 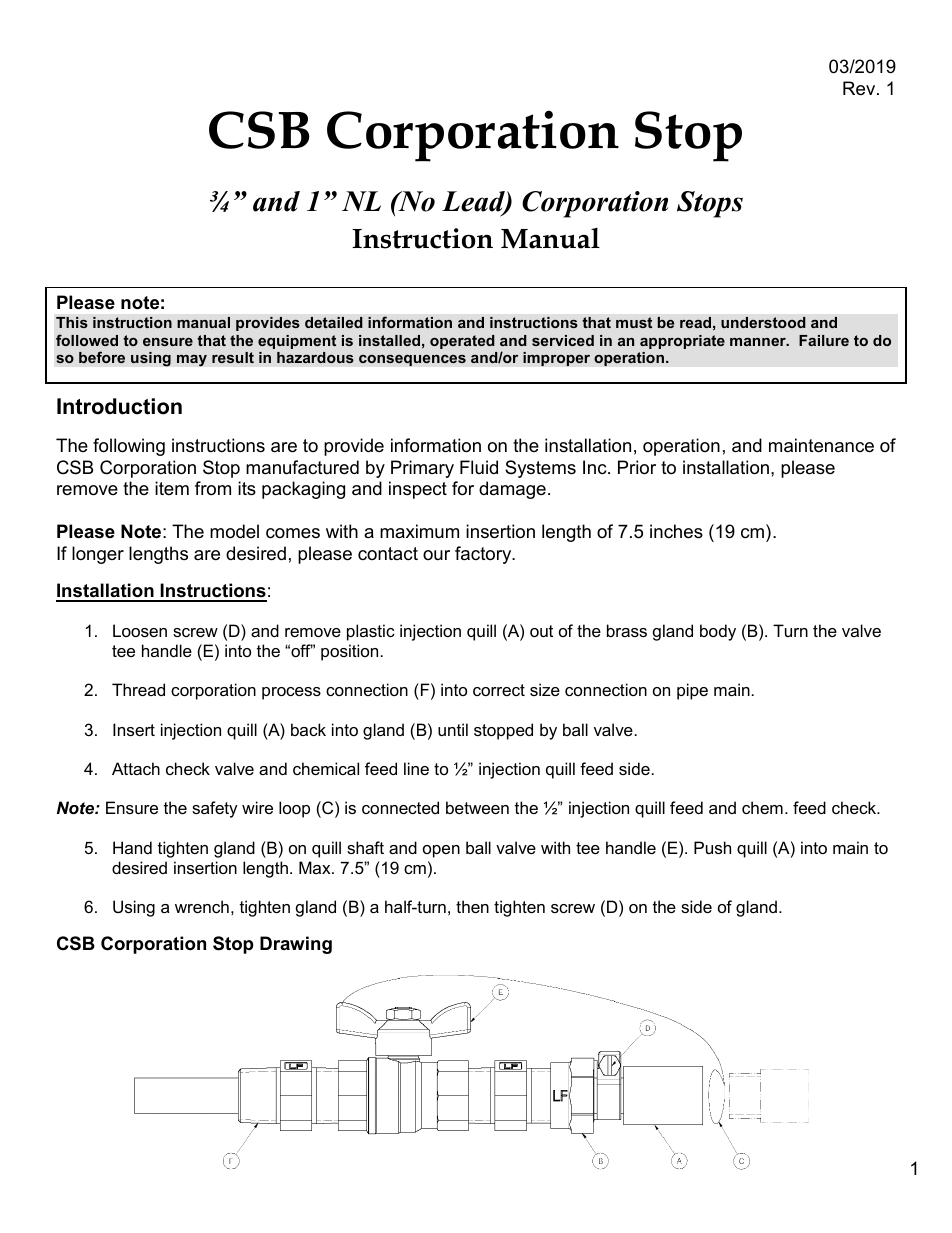 What do you see at coordinates (419, 531) in the screenshot?
I see `maximum` at bounding box center [419, 531].
